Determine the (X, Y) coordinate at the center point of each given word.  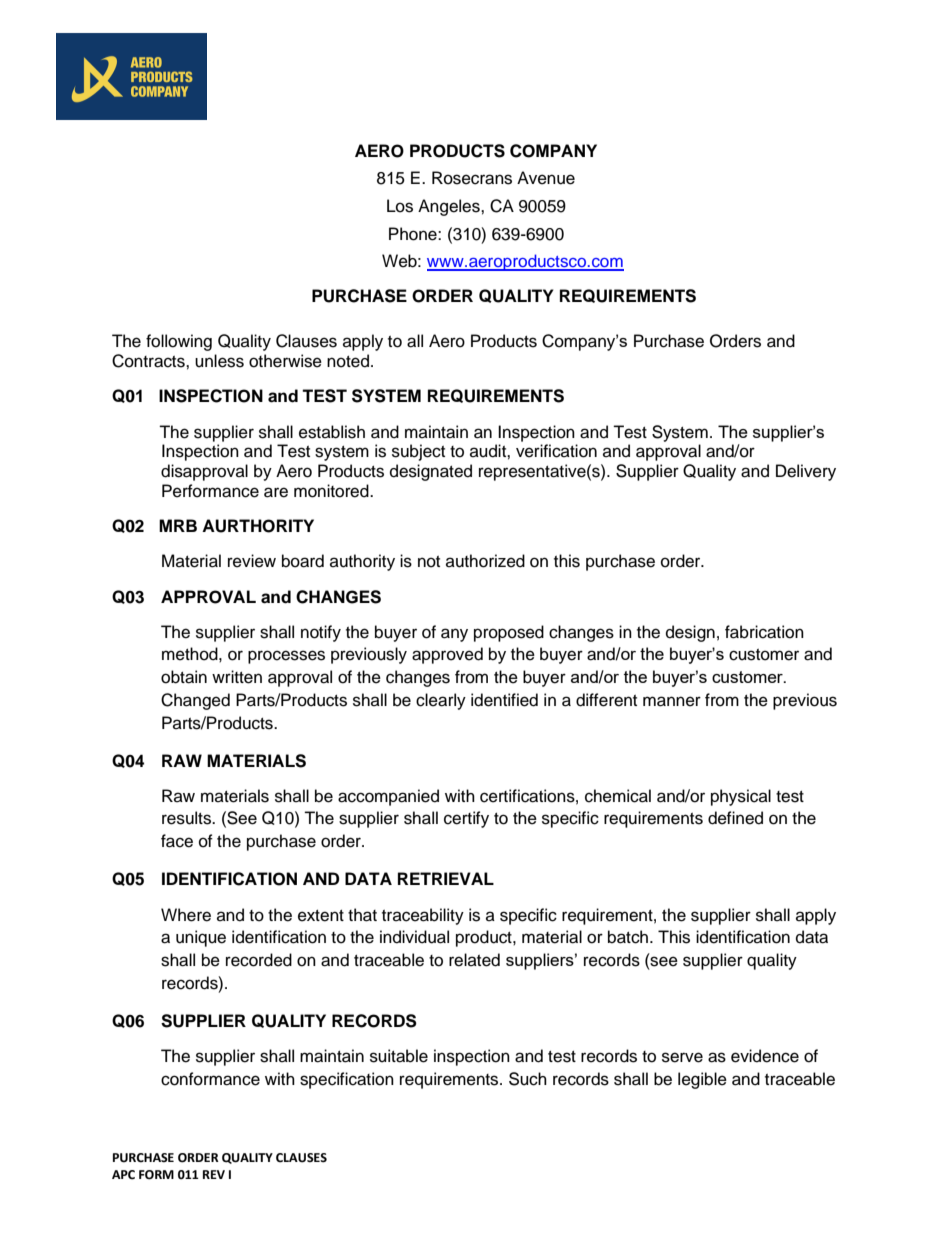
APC (123, 1175)
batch (628, 937)
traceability (423, 916)
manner (672, 701)
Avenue (546, 178)
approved (447, 655)
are (276, 492)
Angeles (450, 207)
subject (418, 452)
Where (186, 915)
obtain (184, 677)
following (179, 342)
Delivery (806, 472)
